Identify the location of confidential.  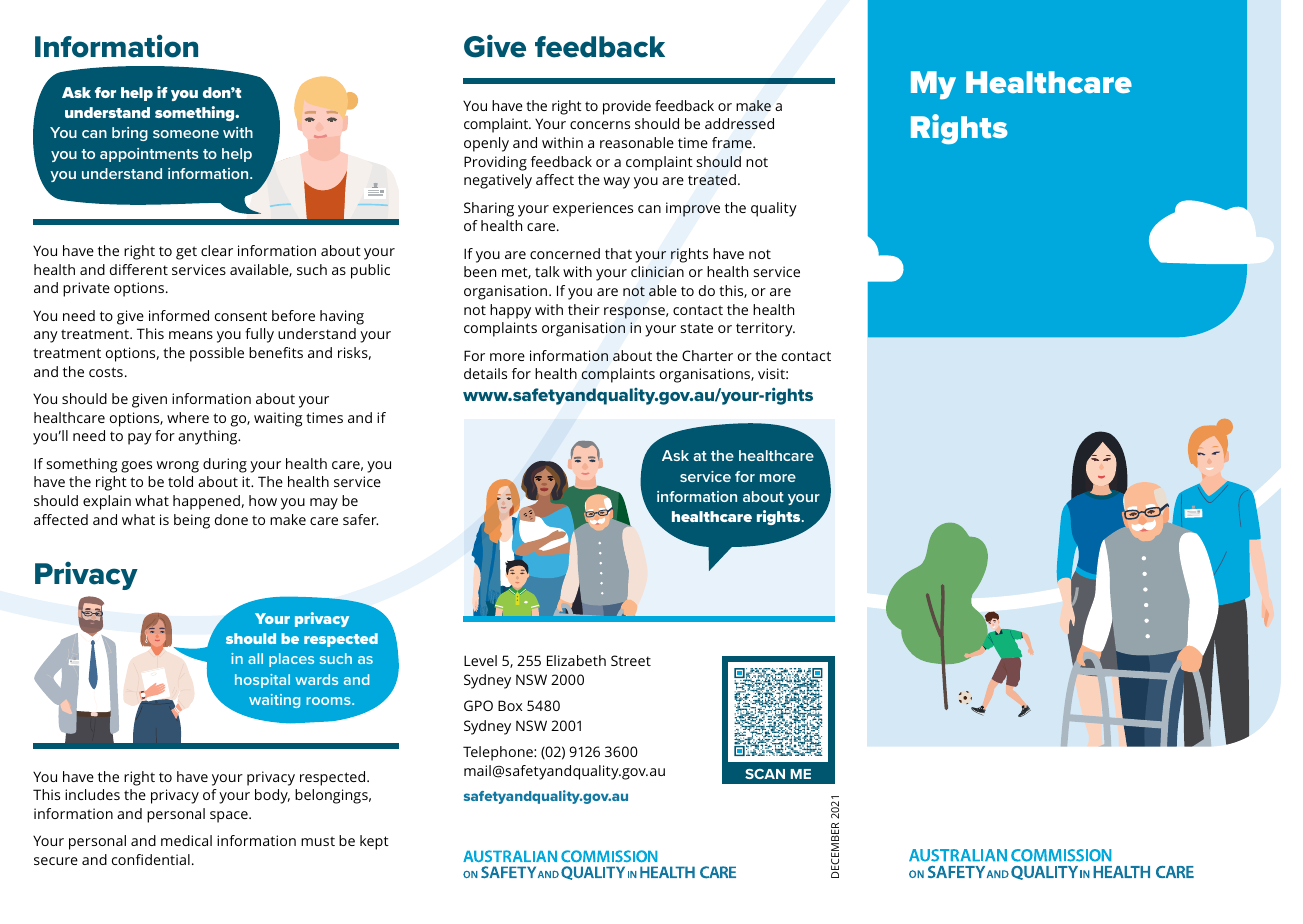
(151, 859).
